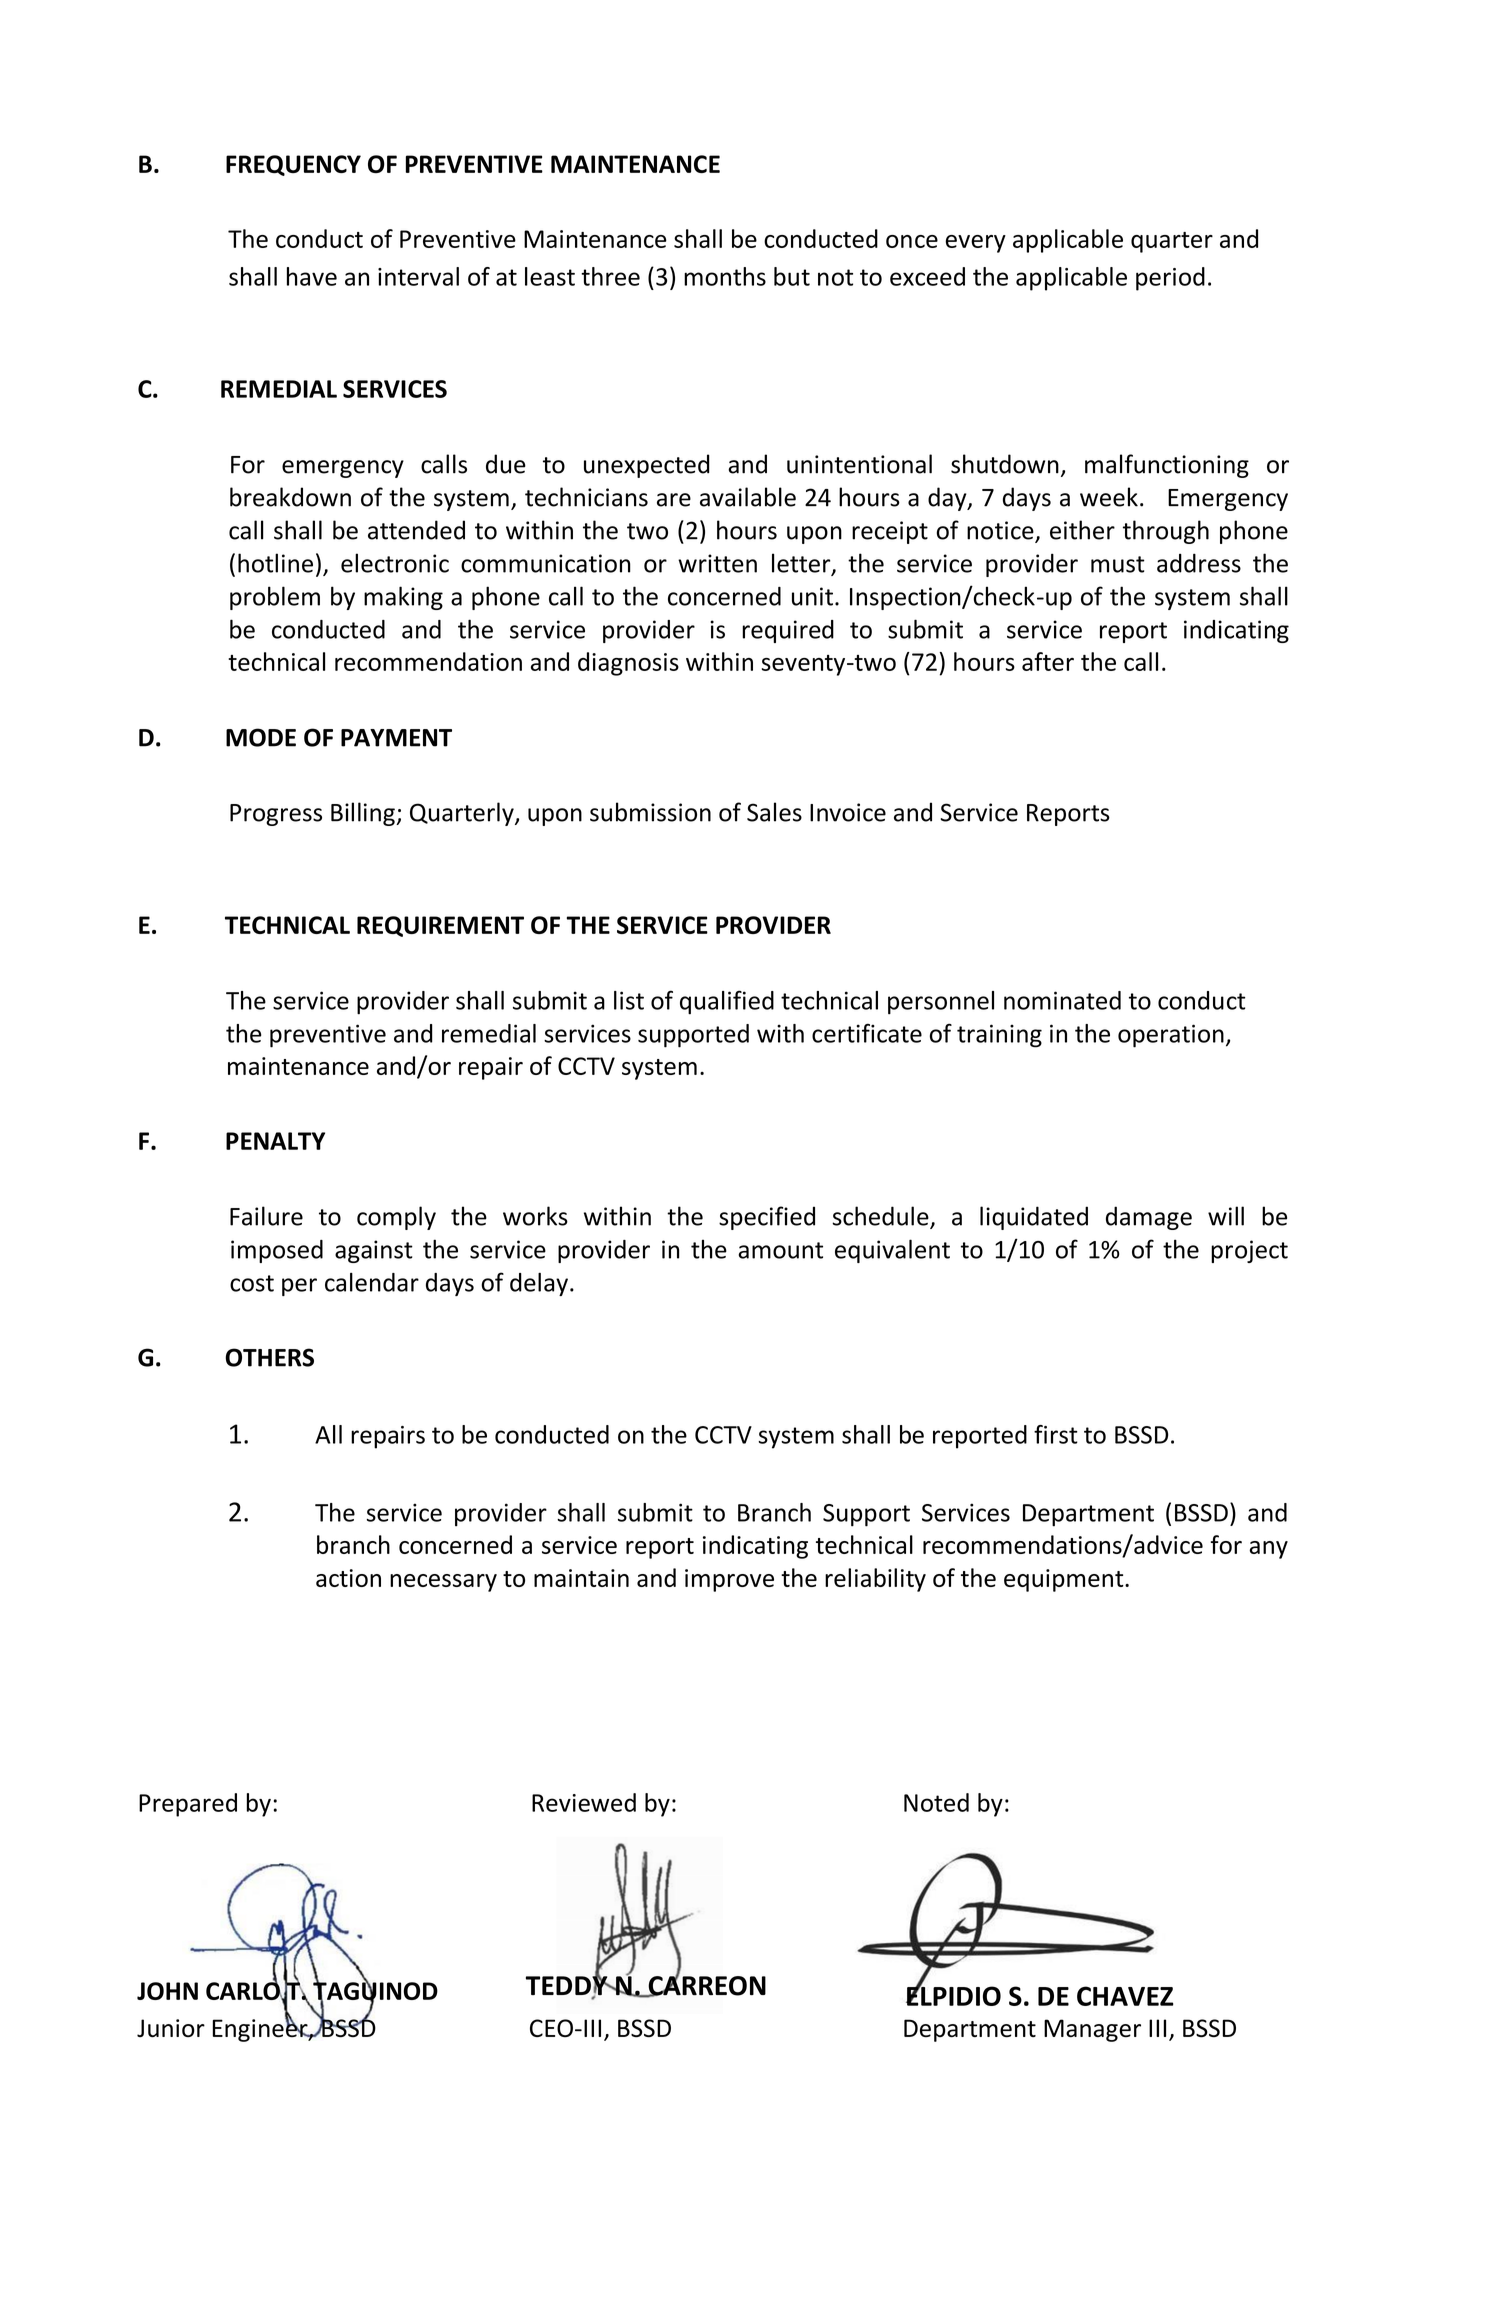 This screenshot has height=2300, width=1504. I want to click on hotline, so click(275, 563).
